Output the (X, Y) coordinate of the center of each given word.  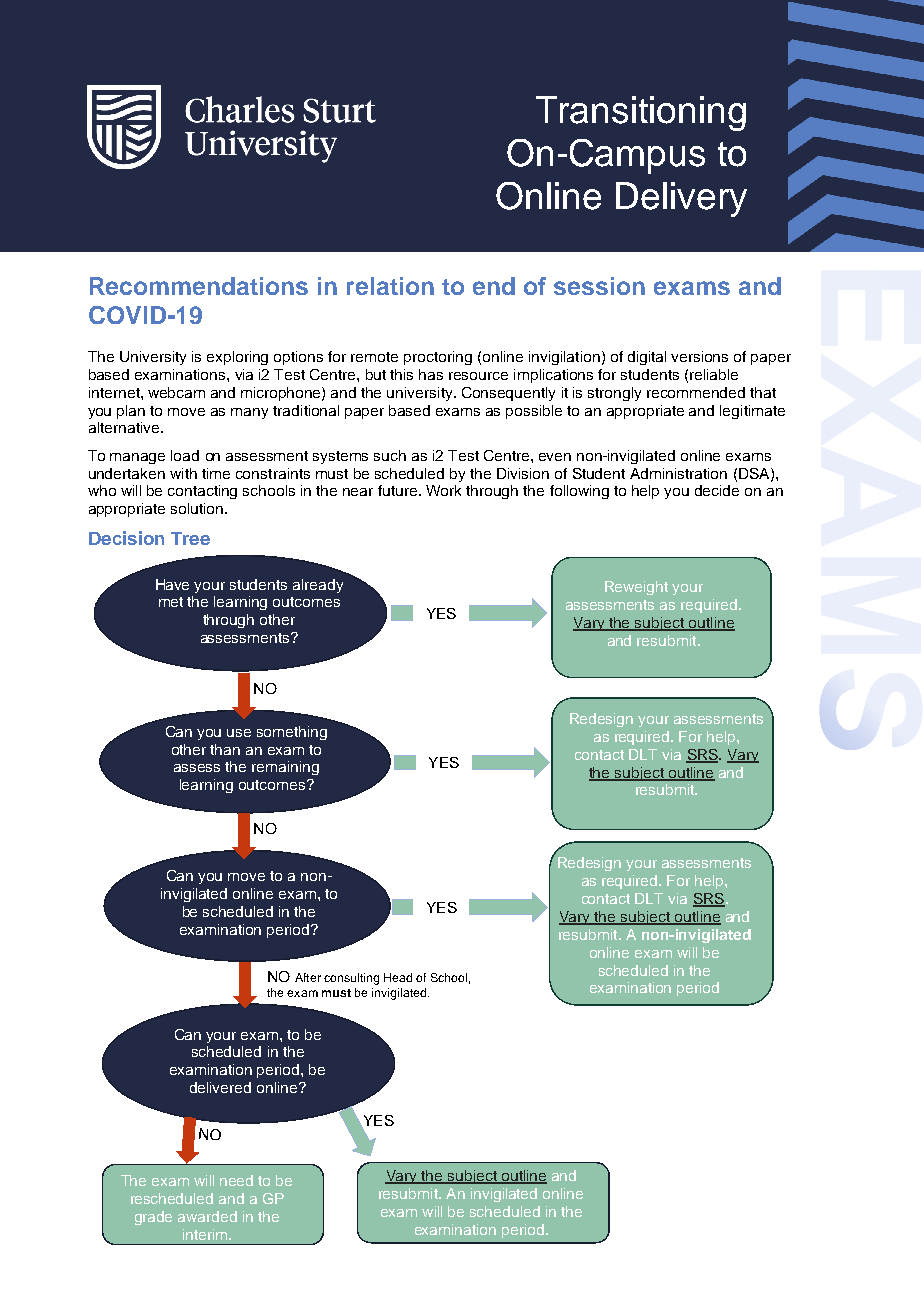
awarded (207, 1216)
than (225, 749)
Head (398, 977)
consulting (351, 979)
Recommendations (199, 286)
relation (390, 286)
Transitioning (641, 113)
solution (198, 508)
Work (443, 490)
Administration (678, 473)
